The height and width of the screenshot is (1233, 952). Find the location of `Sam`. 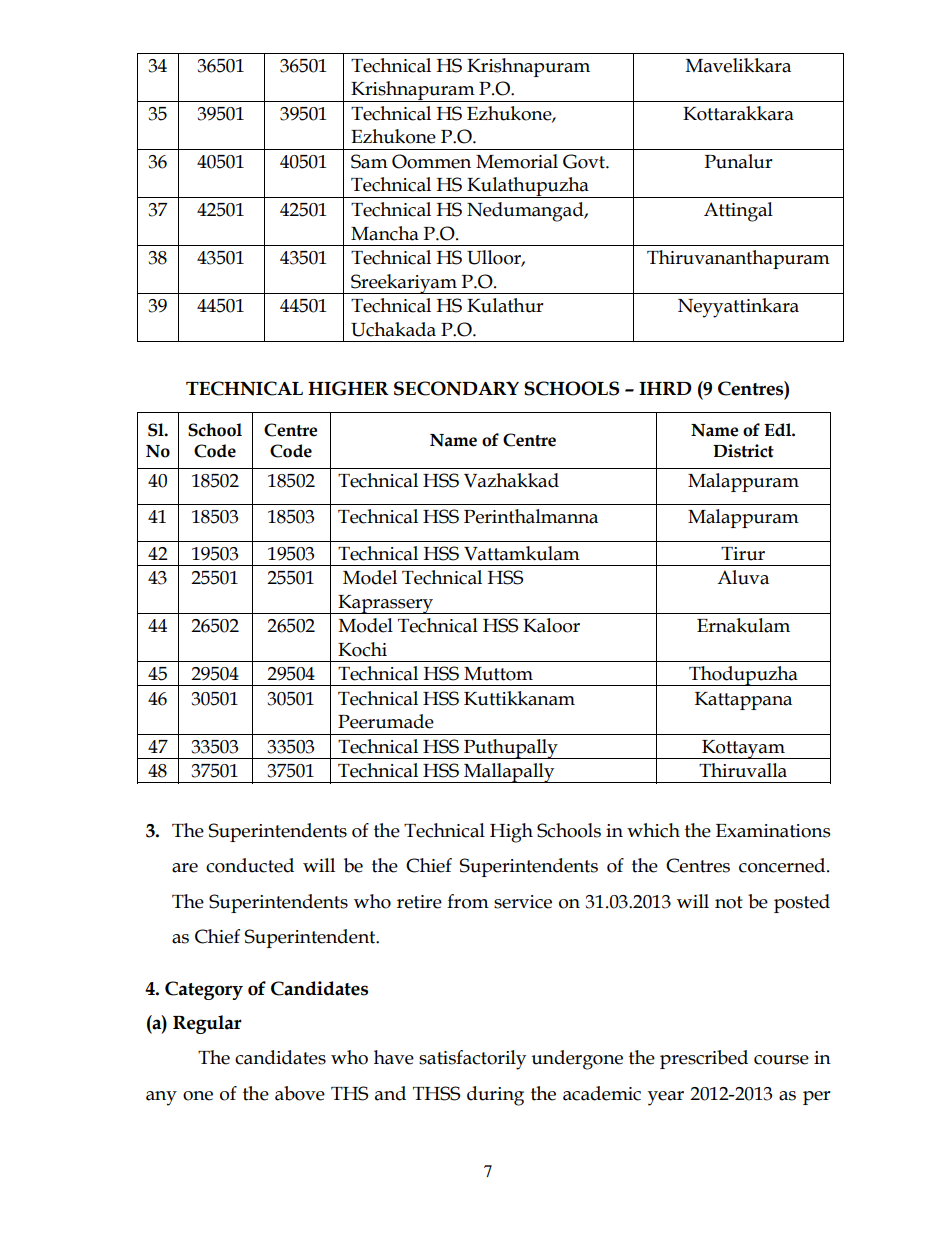

Sam is located at coordinates (369, 161).
